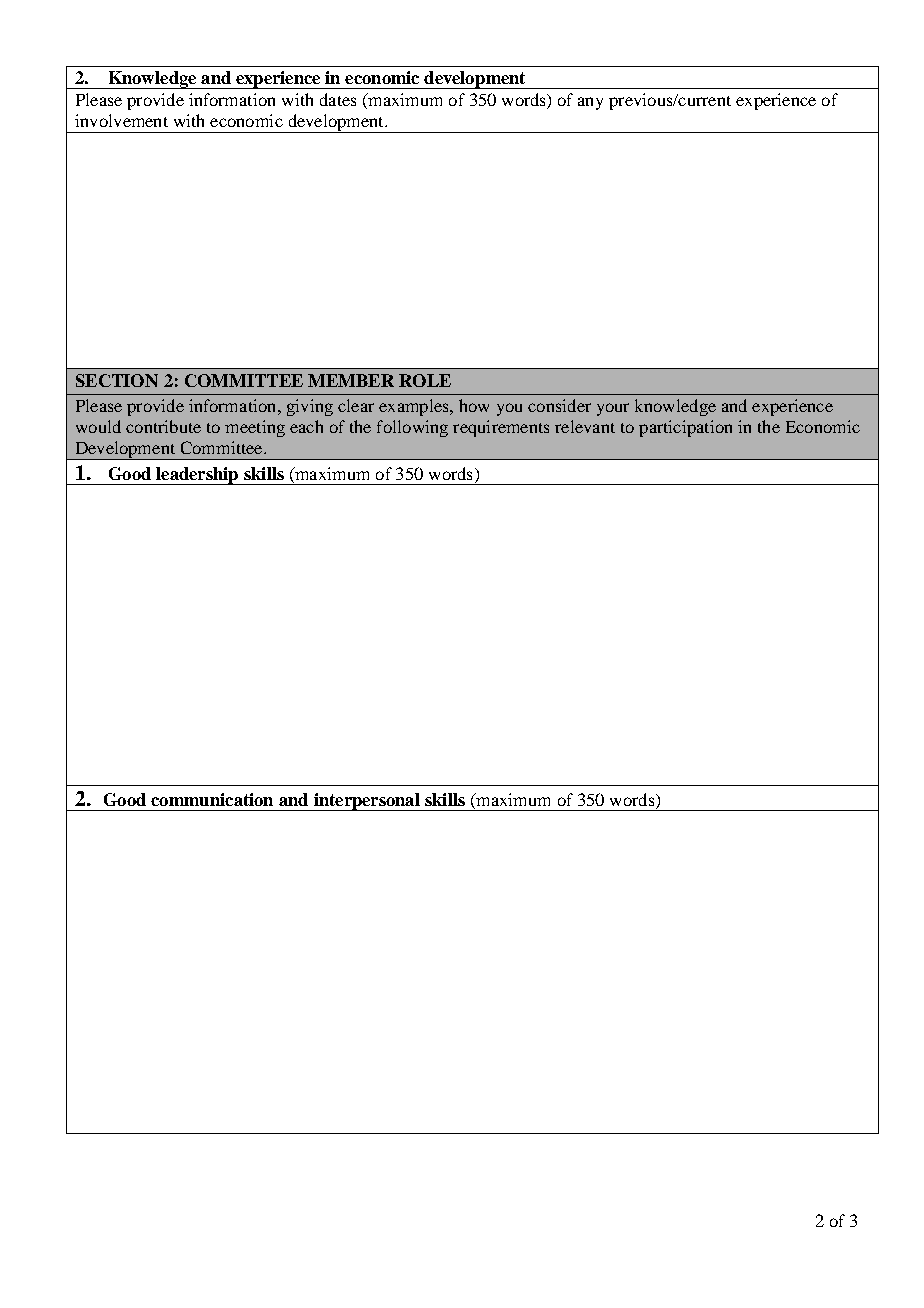 Image resolution: width=924 pixels, height=1308 pixels. Describe the element at coordinates (163, 426) in the image. I see `contribute` at that location.
